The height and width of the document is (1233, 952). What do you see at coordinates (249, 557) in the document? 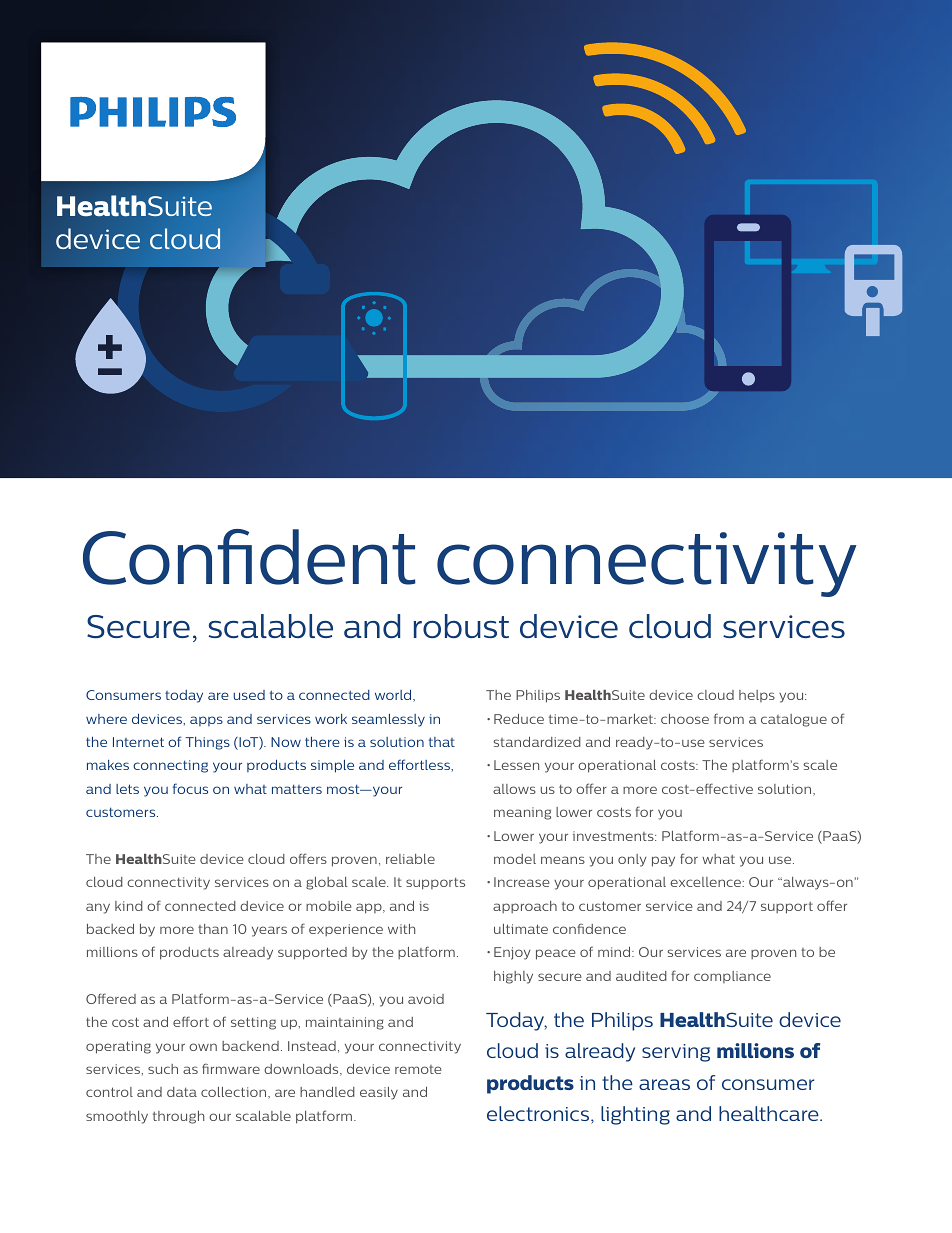
I see `Confident` at bounding box center [249, 557].
